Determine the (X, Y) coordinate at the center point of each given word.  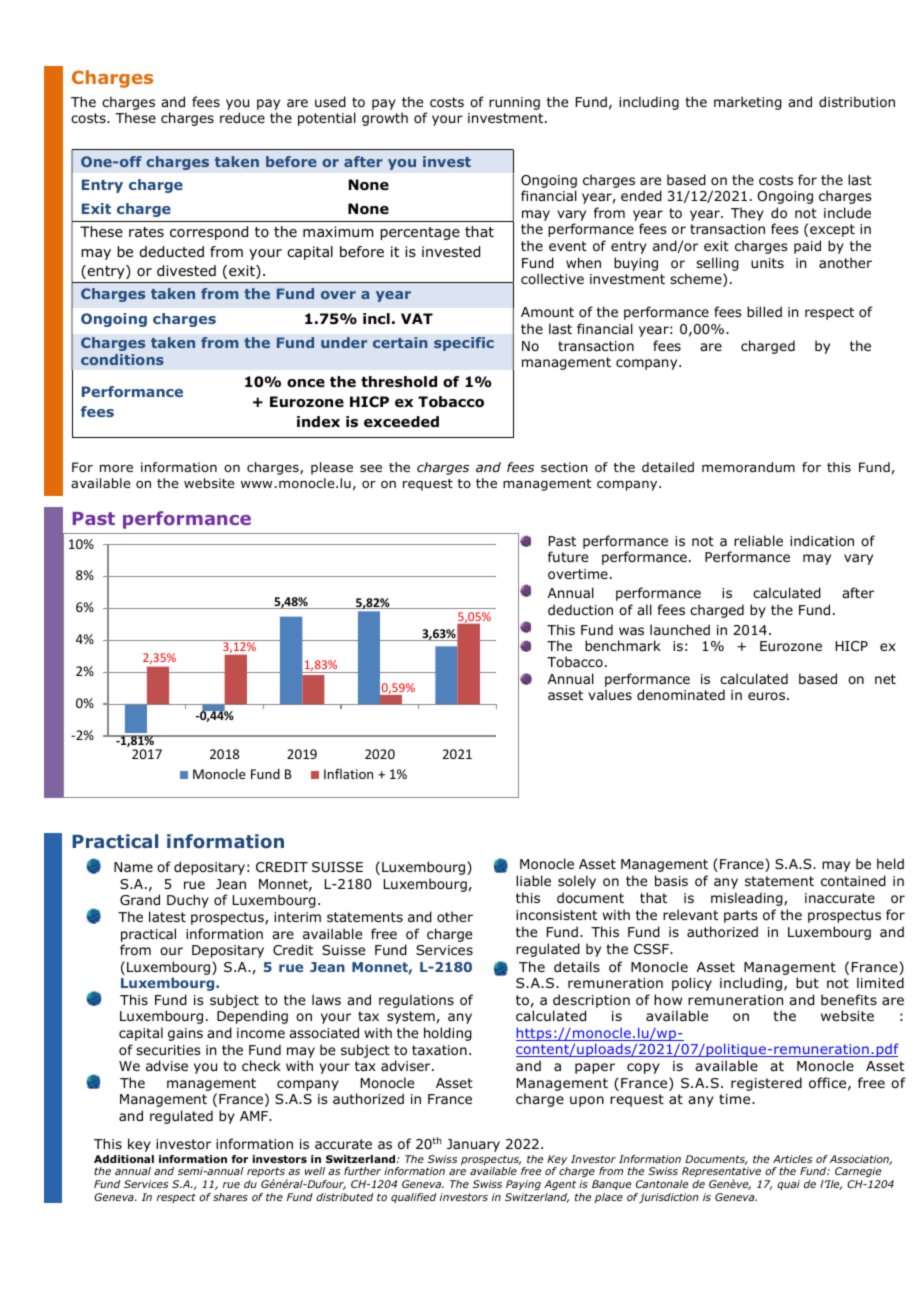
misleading (748, 899)
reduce (242, 118)
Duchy (188, 901)
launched (680, 629)
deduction (580, 610)
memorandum (748, 467)
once (306, 383)
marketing (748, 103)
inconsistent (556, 915)
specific (464, 344)
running (514, 103)
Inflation (348, 773)
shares (230, 1197)
